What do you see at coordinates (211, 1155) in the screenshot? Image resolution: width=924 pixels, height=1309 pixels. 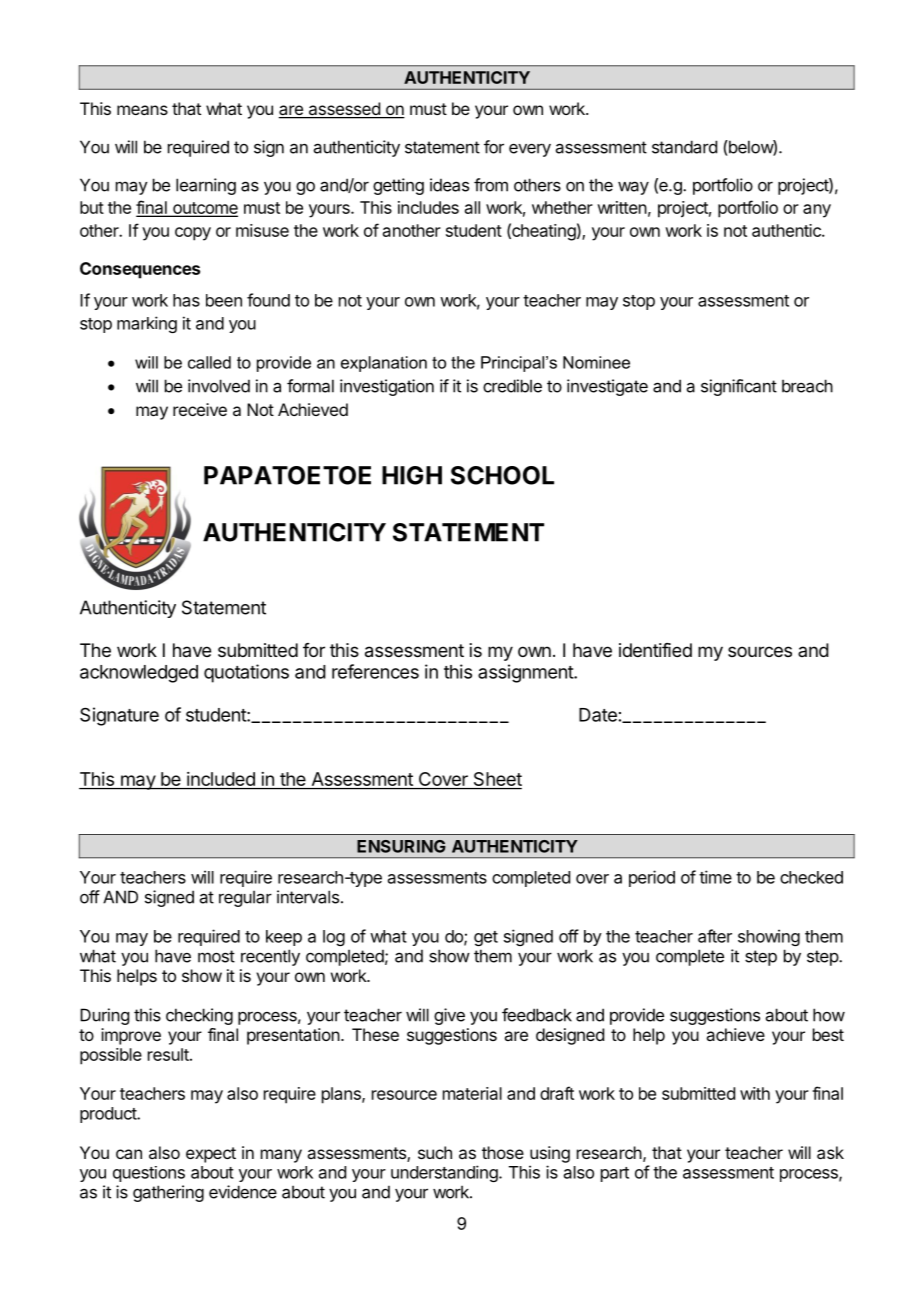 I see `expect` at bounding box center [211, 1155].
